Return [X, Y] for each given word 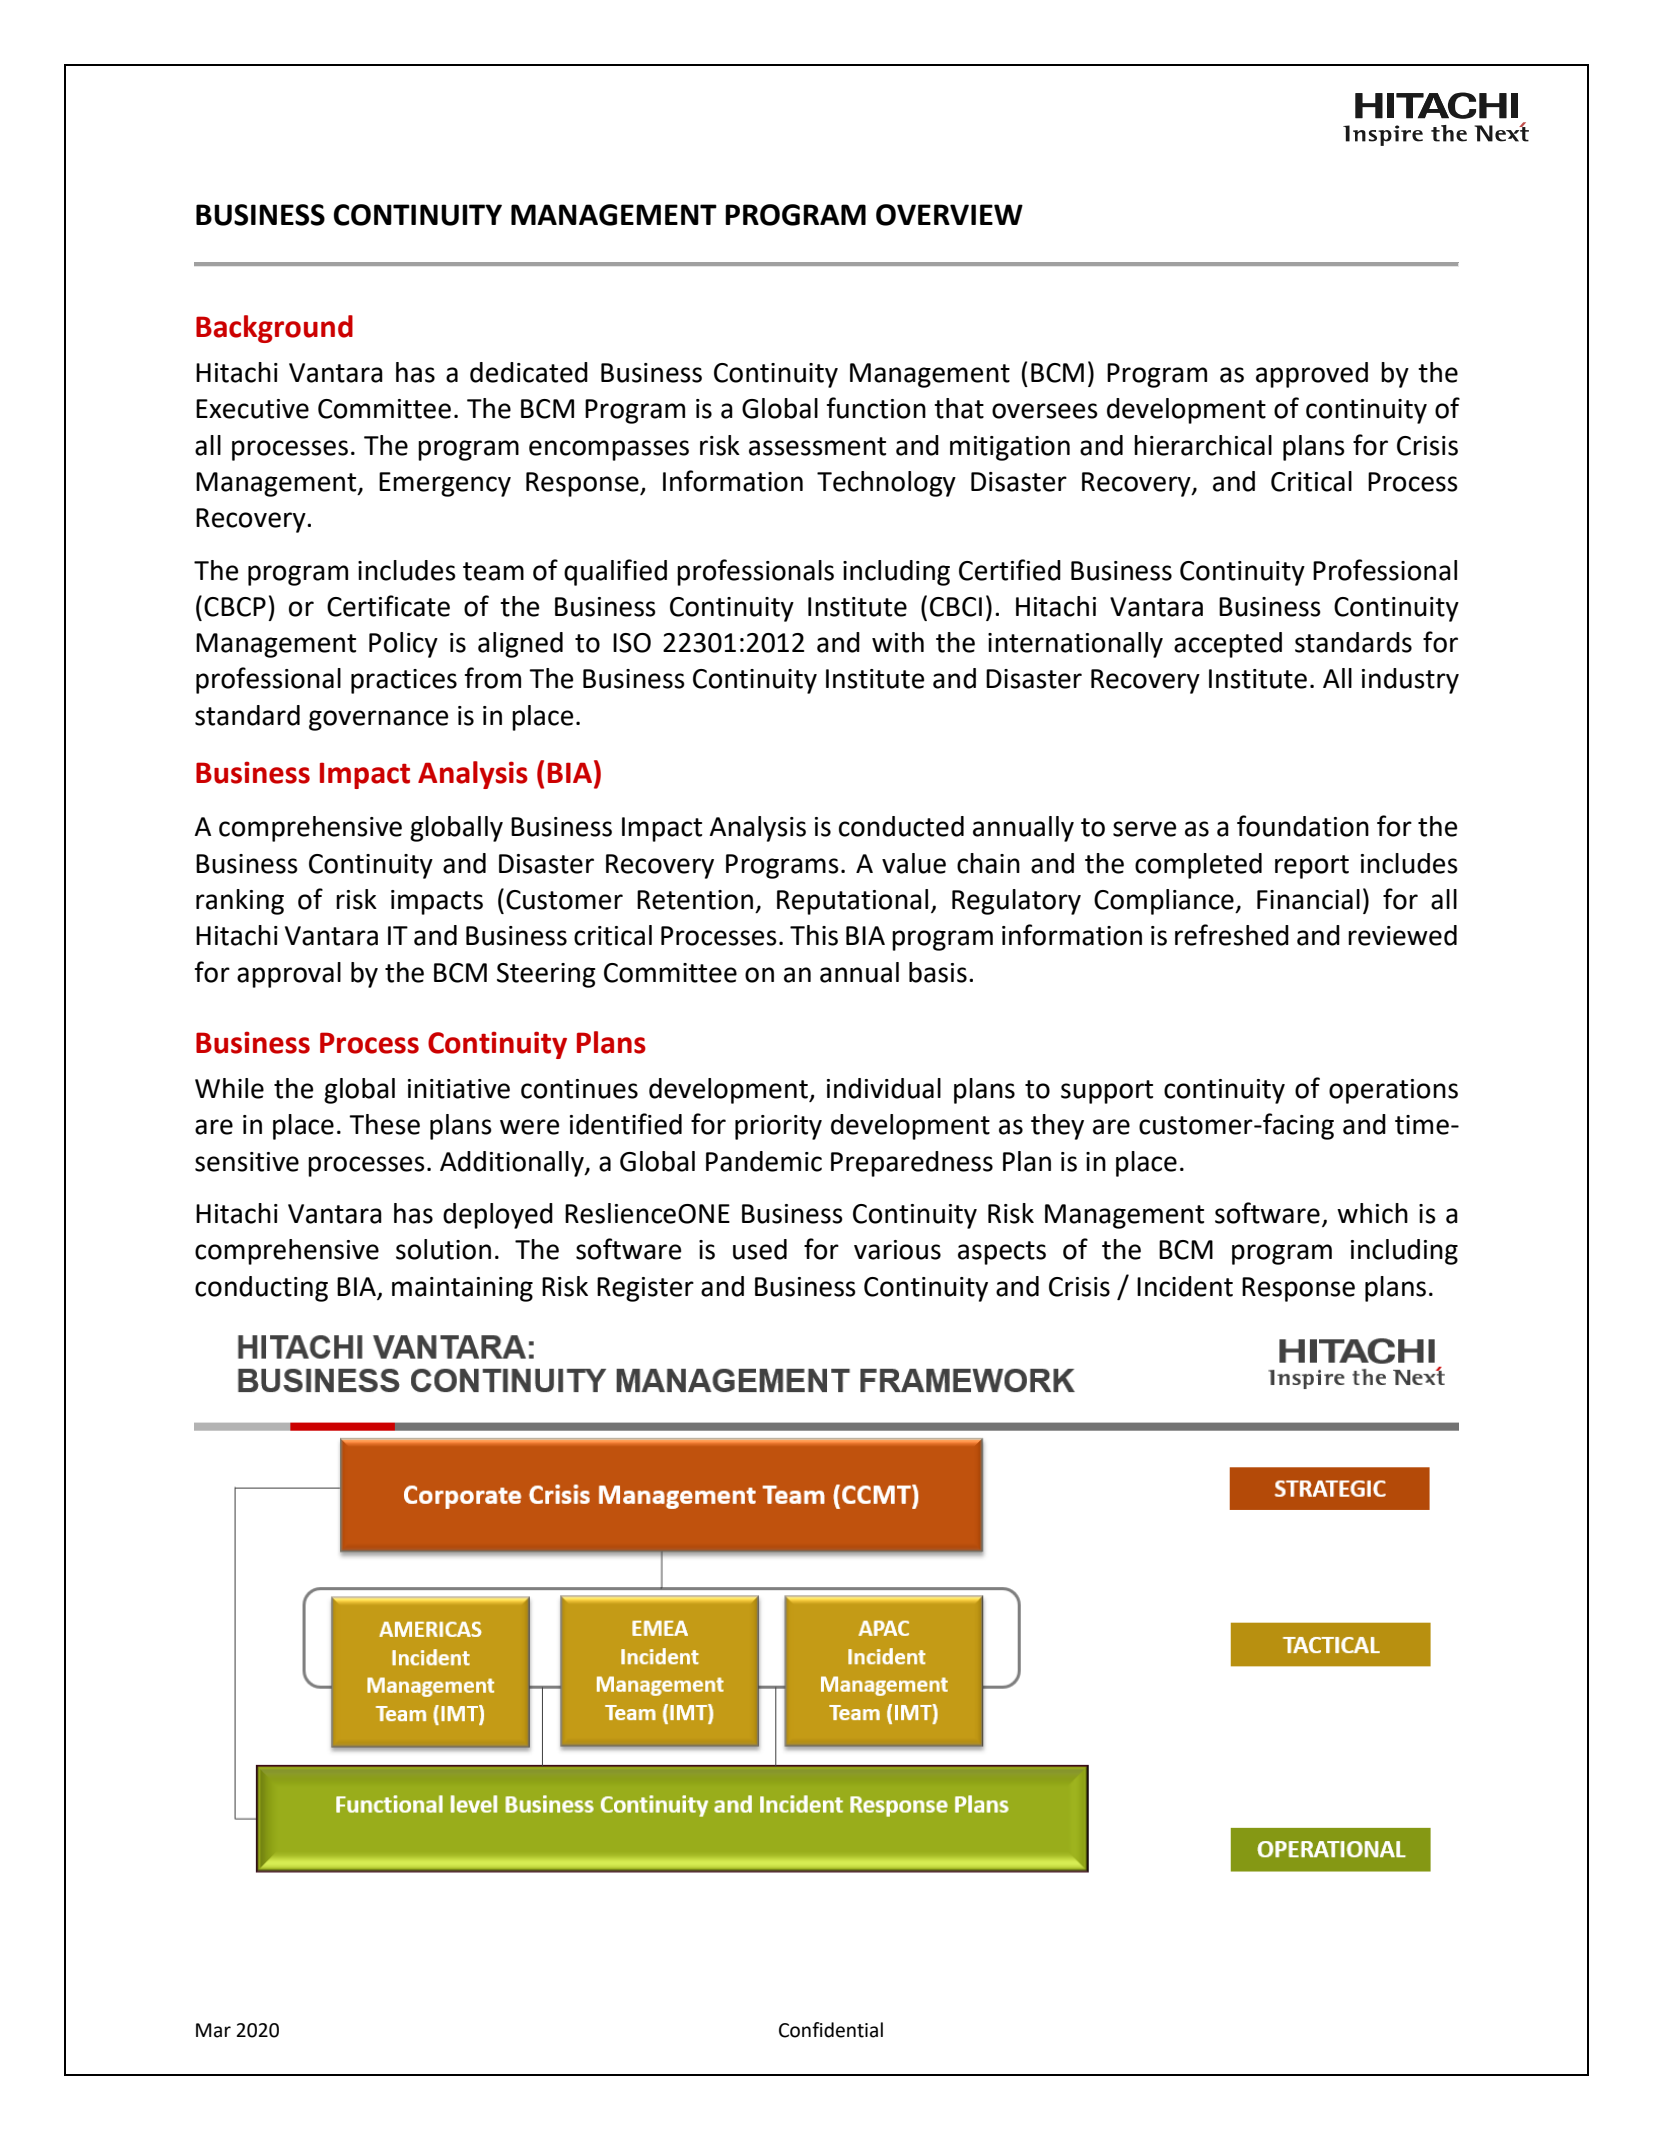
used [760, 1249]
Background [274, 329]
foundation [1303, 826]
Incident [1185, 1286]
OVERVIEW [949, 215]
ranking [240, 902]
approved [1312, 375]
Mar [213, 2030]
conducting [261, 1289]
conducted [901, 826]
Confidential [831, 2030]
